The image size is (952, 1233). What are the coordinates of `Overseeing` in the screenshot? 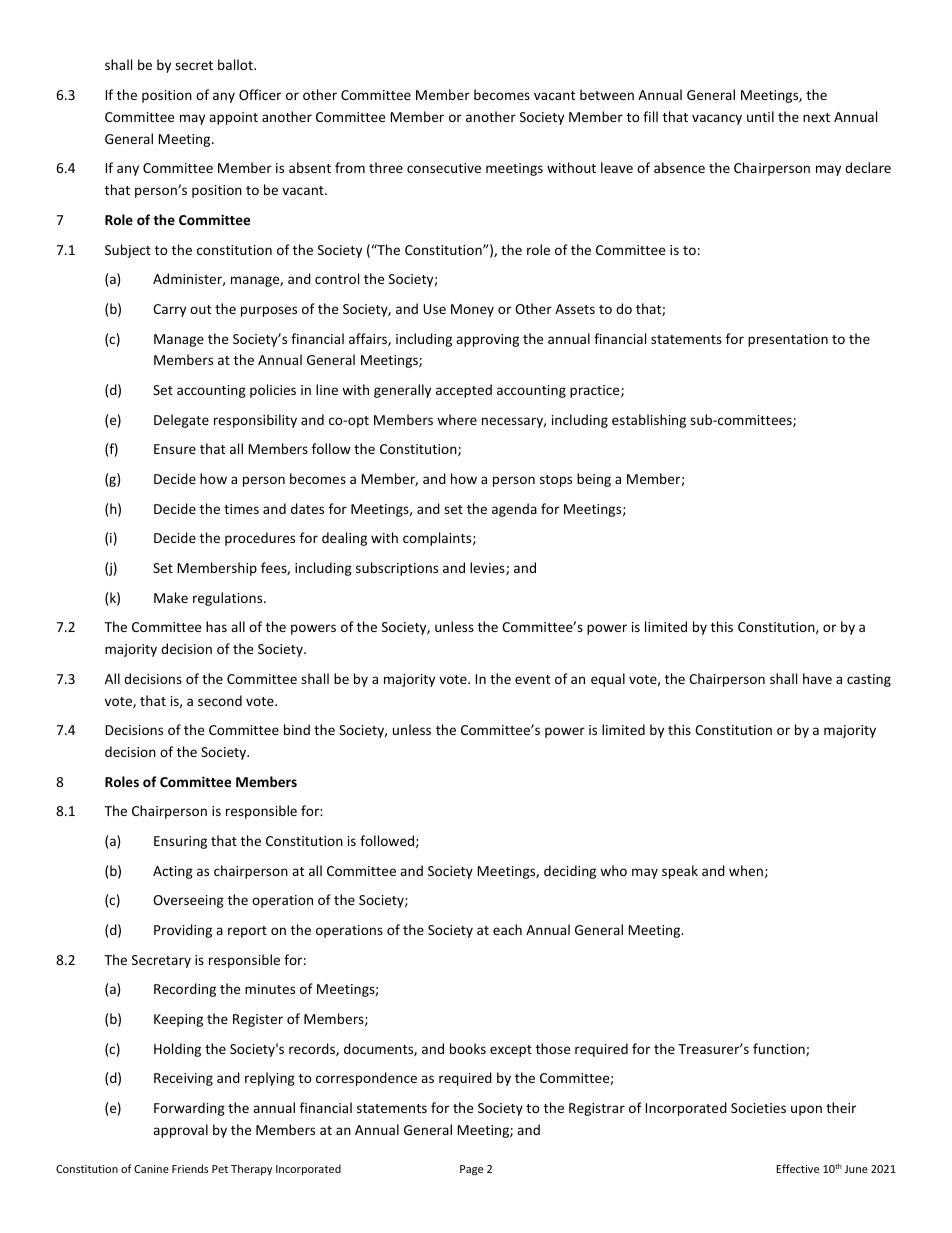 It's located at (188, 901).
